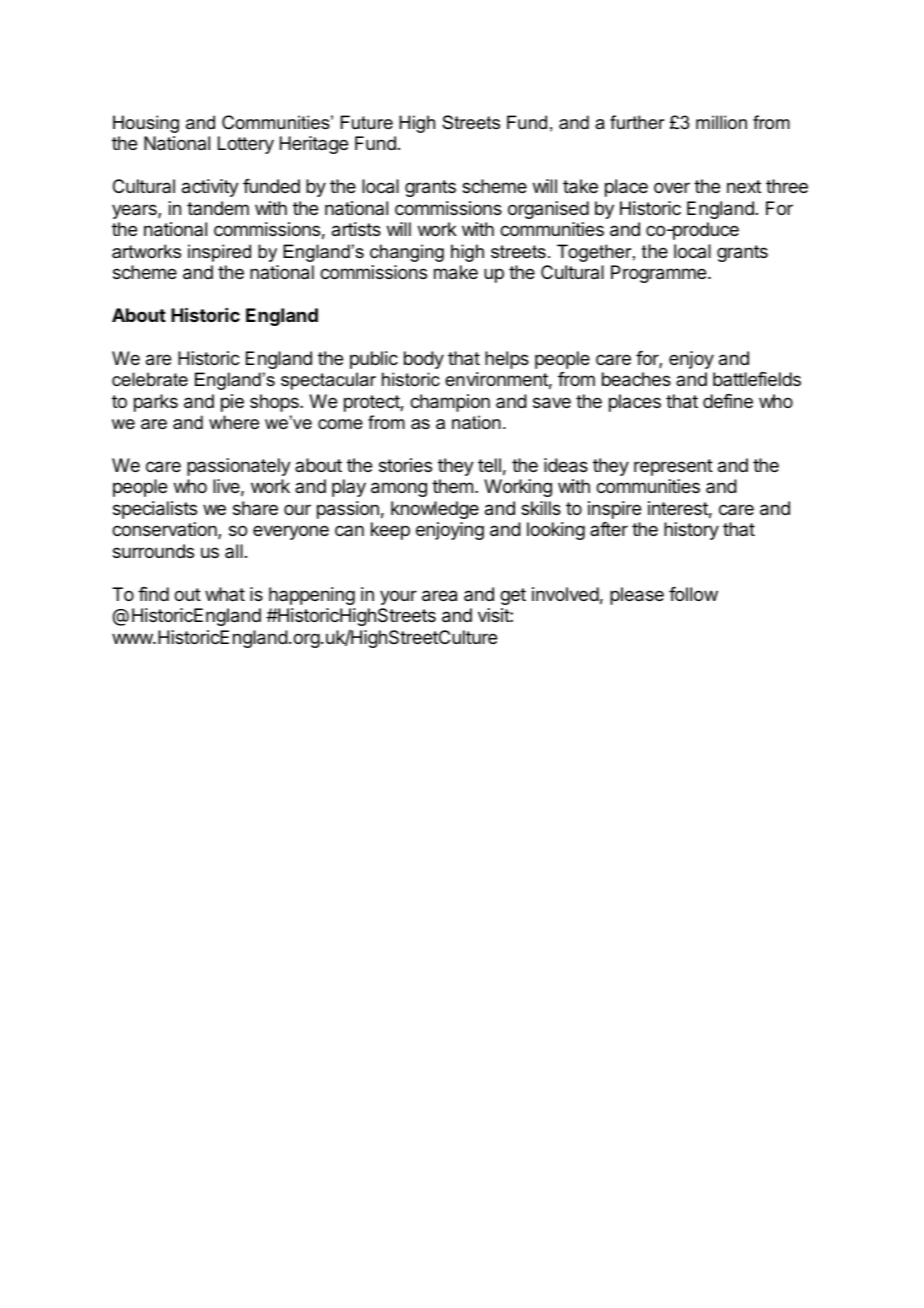  Describe the element at coordinates (456, 272) in the document. I see `make` at that location.
